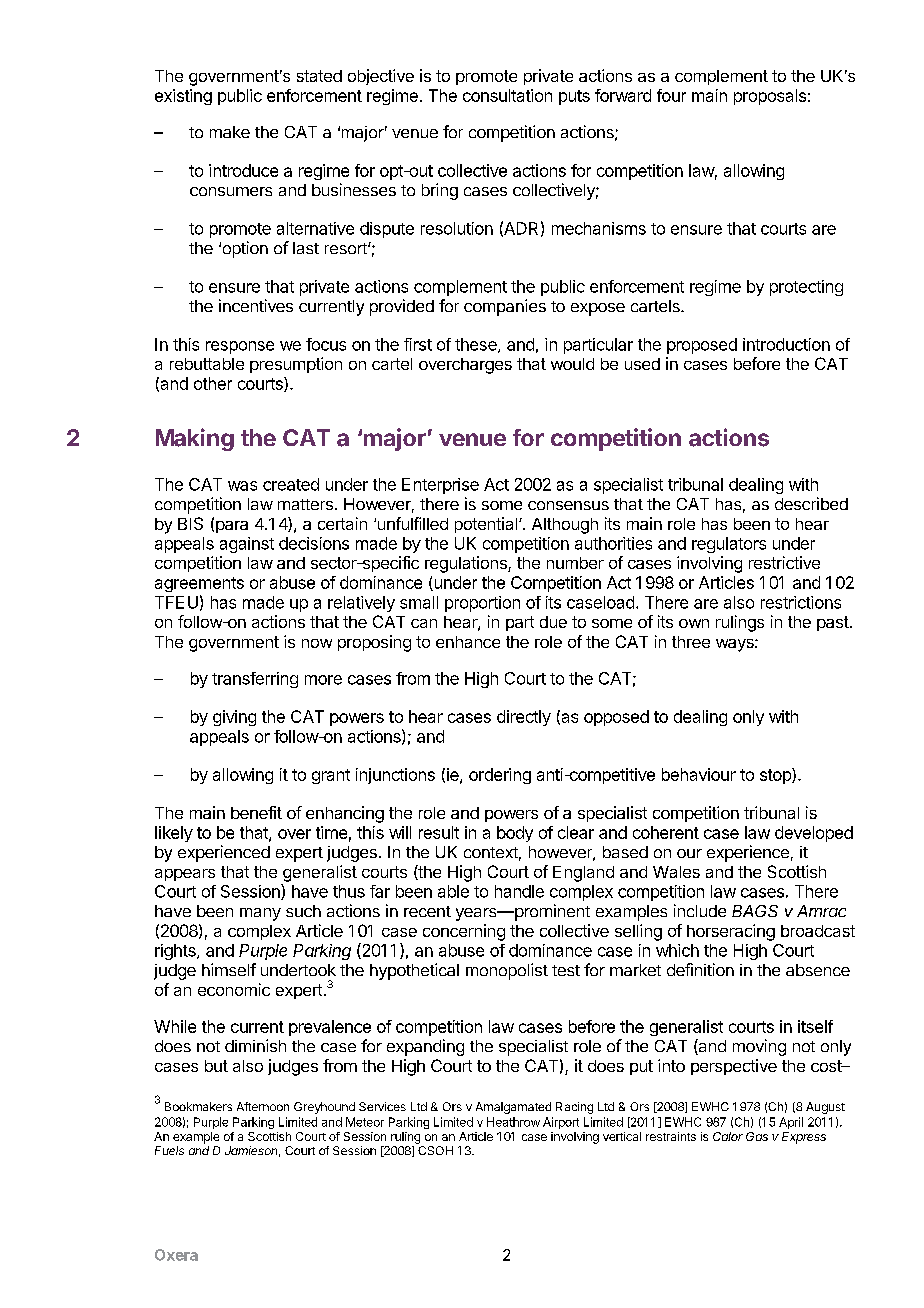 The height and width of the screenshot is (1308, 924). What do you see at coordinates (440, 486) in the screenshot?
I see `Enterprise` at bounding box center [440, 486].
